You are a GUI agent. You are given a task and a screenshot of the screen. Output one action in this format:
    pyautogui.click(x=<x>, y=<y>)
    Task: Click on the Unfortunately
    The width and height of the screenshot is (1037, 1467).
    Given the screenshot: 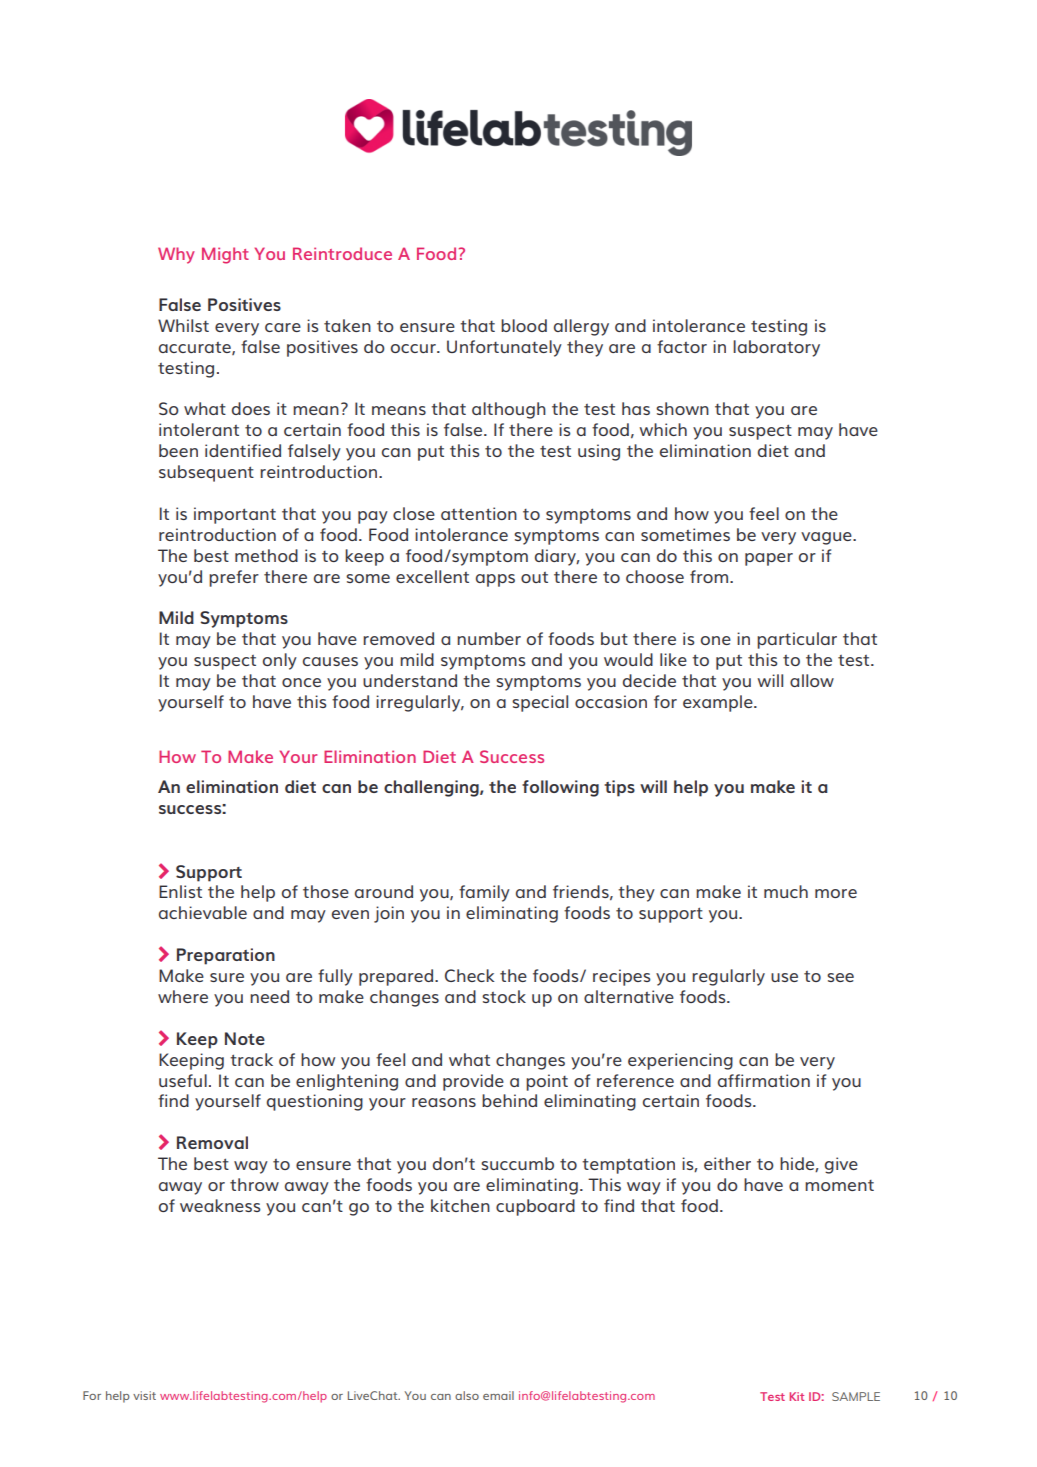 What is the action you would take?
    pyautogui.click(x=504, y=348)
